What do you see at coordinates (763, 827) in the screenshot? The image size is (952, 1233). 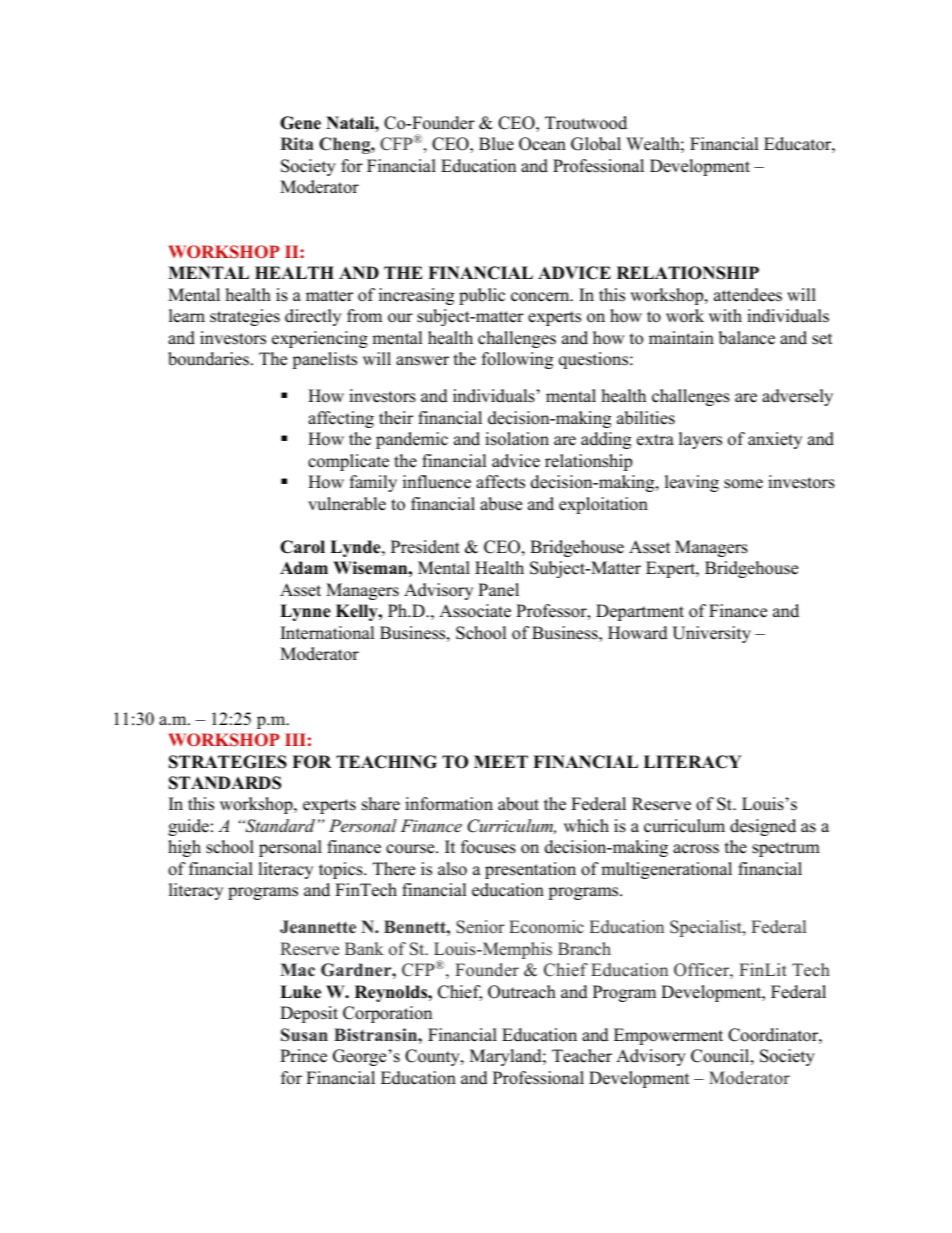 I see `designed` at bounding box center [763, 827].
